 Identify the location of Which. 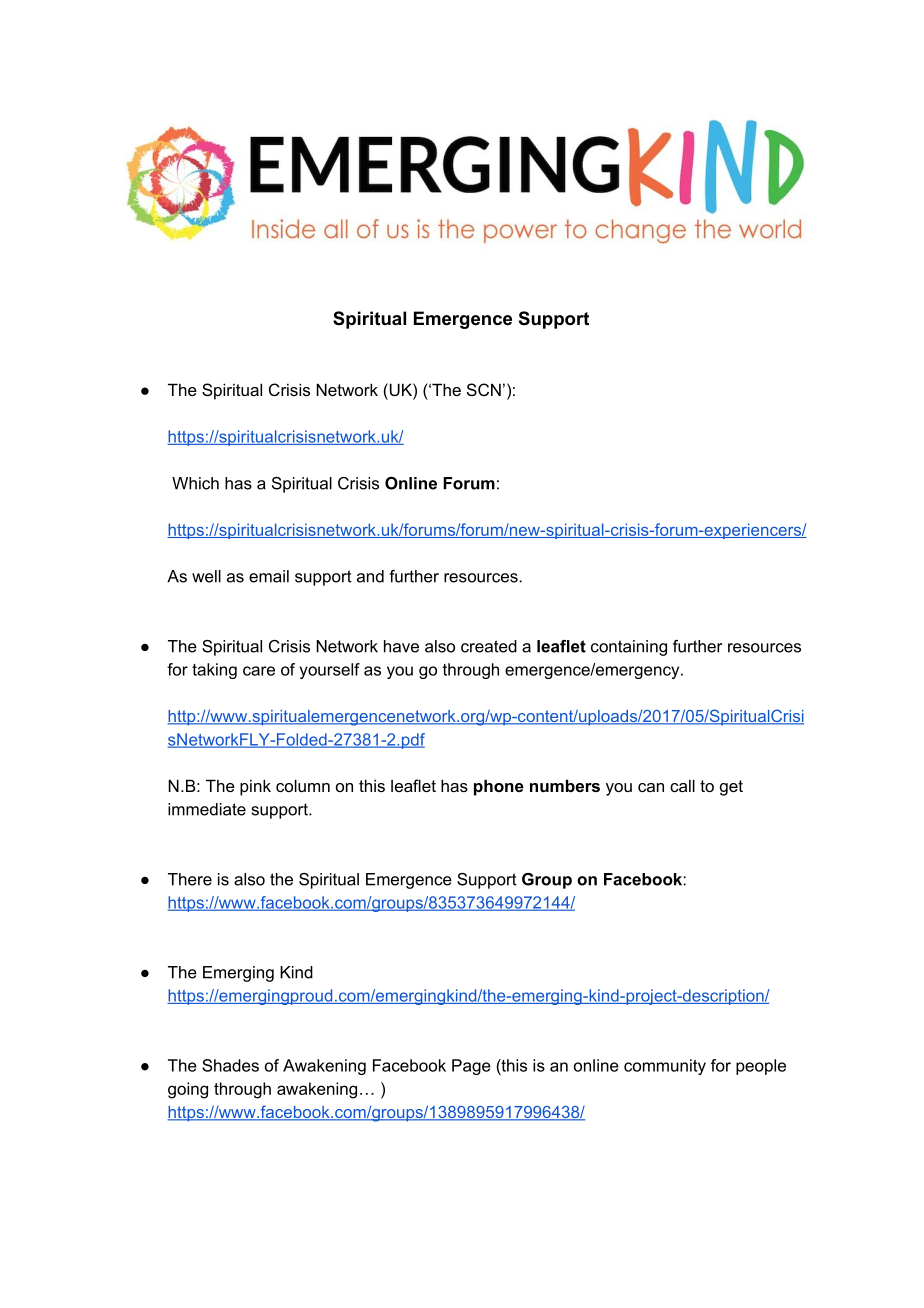
(195, 483).
